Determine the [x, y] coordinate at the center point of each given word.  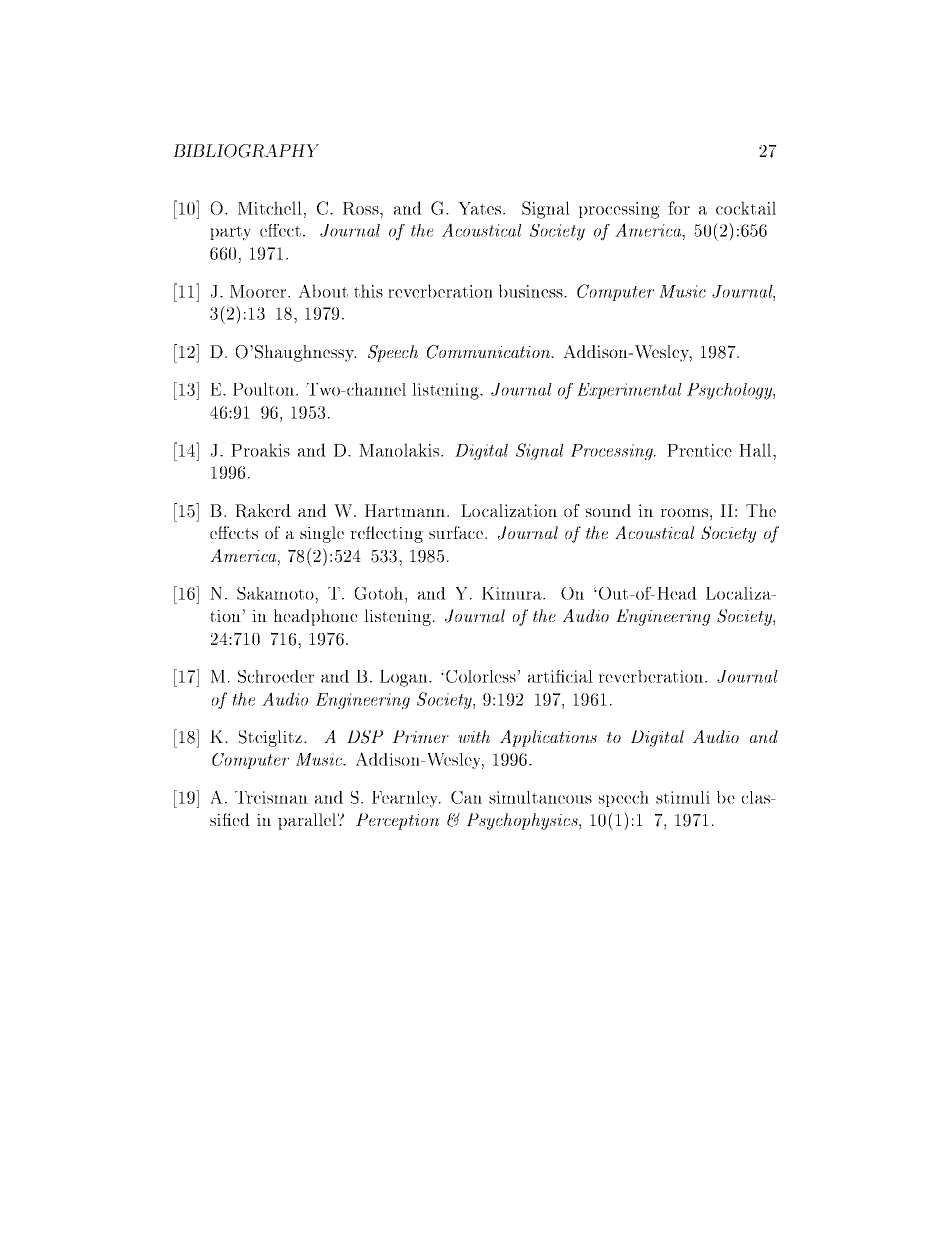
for [679, 208]
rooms [684, 512]
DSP [365, 737]
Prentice [699, 450]
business [532, 291]
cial [578, 676]
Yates [479, 208]
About [323, 291]
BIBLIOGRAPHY [246, 151]
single [322, 534]
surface [457, 532]
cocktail [746, 208]
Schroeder [276, 676]
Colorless [481, 676]
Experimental [629, 391]
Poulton [263, 389]
